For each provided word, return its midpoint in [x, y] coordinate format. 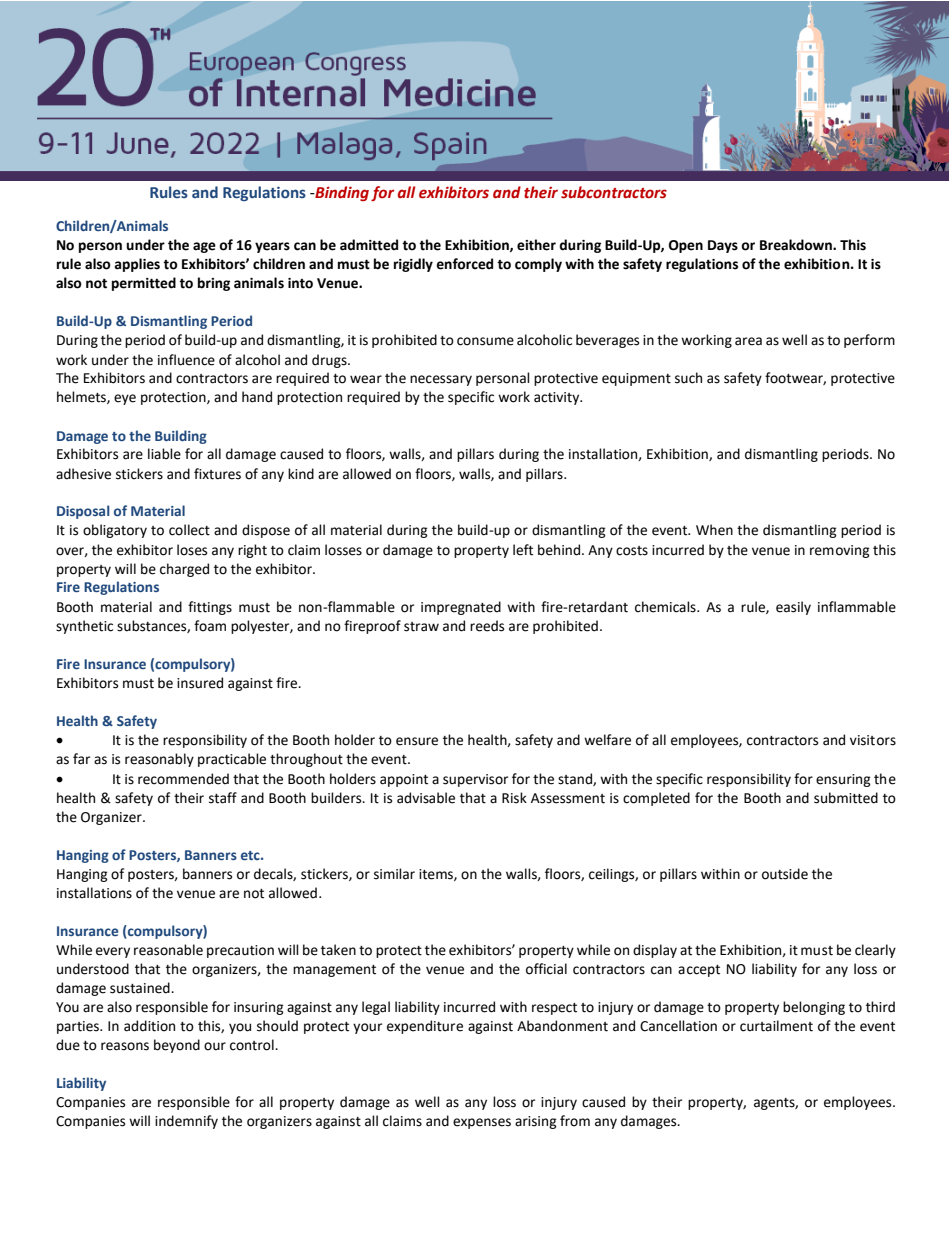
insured [200, 683]
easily [793, 608]
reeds [487, 626]
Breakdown [797, 245]
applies [137, 265]
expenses [482, 1123]
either [536, 245]
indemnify [186, 1122]
